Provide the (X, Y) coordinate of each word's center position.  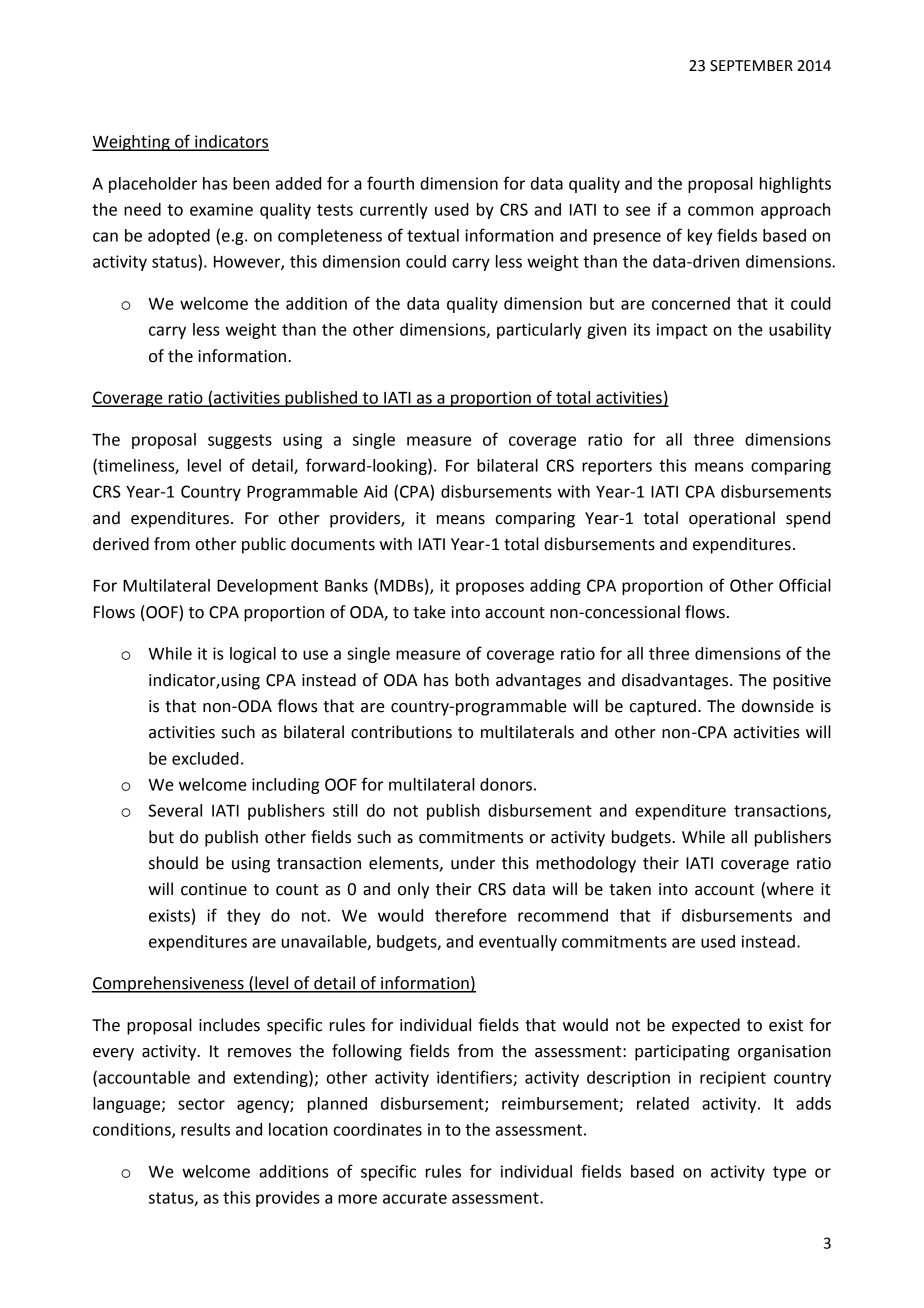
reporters (617, 467)
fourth (390, 183)
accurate (415, 1198)
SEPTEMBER (751, 66)
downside (778, 706)
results (205, 1129)
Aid (375, 491)
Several (175, 810)
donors (506, 784)
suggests (240, 441)
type (789, 1173)
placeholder (153, 185)
